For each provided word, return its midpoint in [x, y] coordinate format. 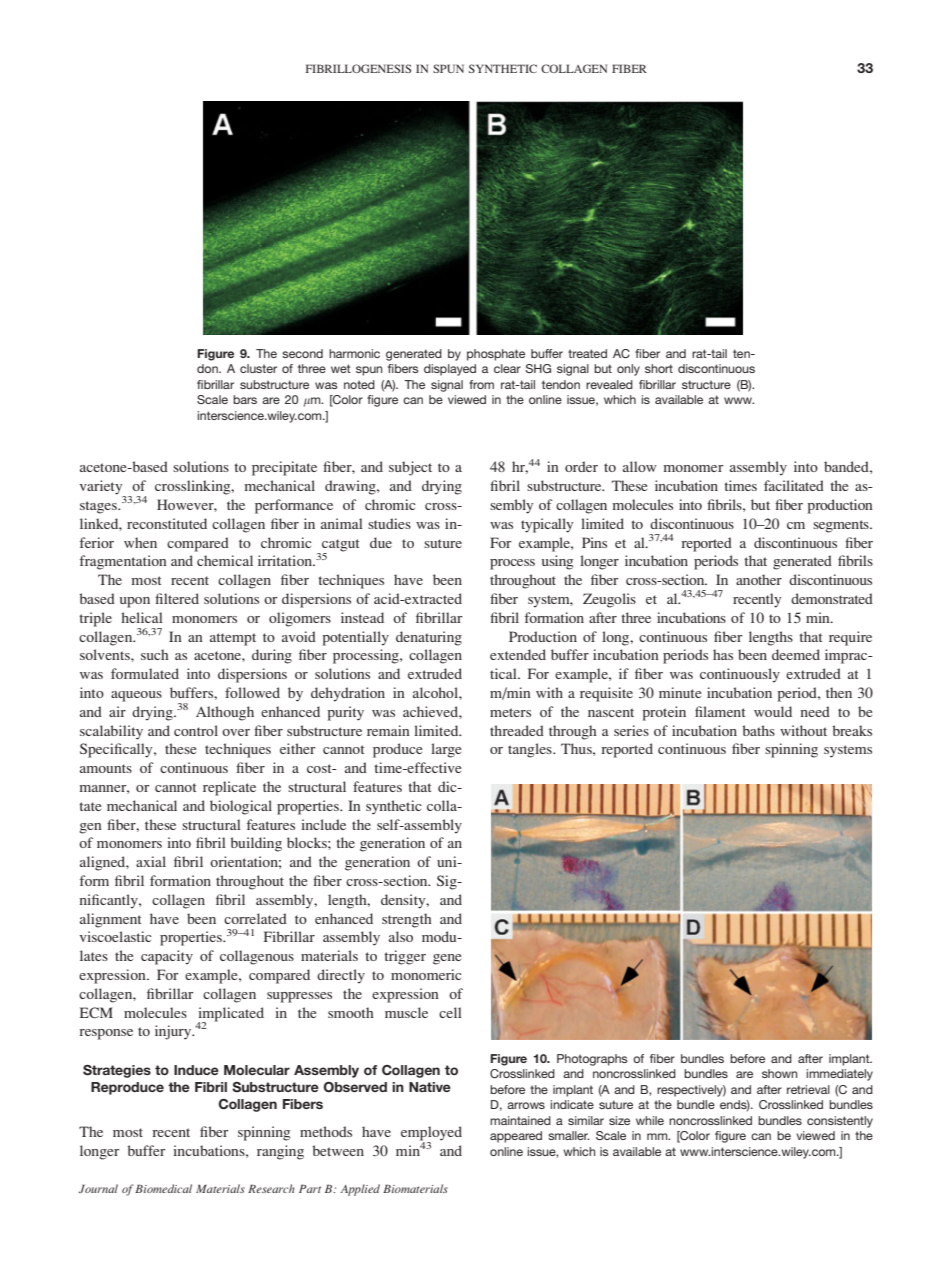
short [659, 368]
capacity [167, 957]
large [446, 750]
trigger [405, 957]
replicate [229, 788]
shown [779, 1073]
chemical [225, 560]
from [481, 384]
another [759, 579]
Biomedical [163, 1188]
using [557, 562]
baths [758, 730]
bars [245, 399]
